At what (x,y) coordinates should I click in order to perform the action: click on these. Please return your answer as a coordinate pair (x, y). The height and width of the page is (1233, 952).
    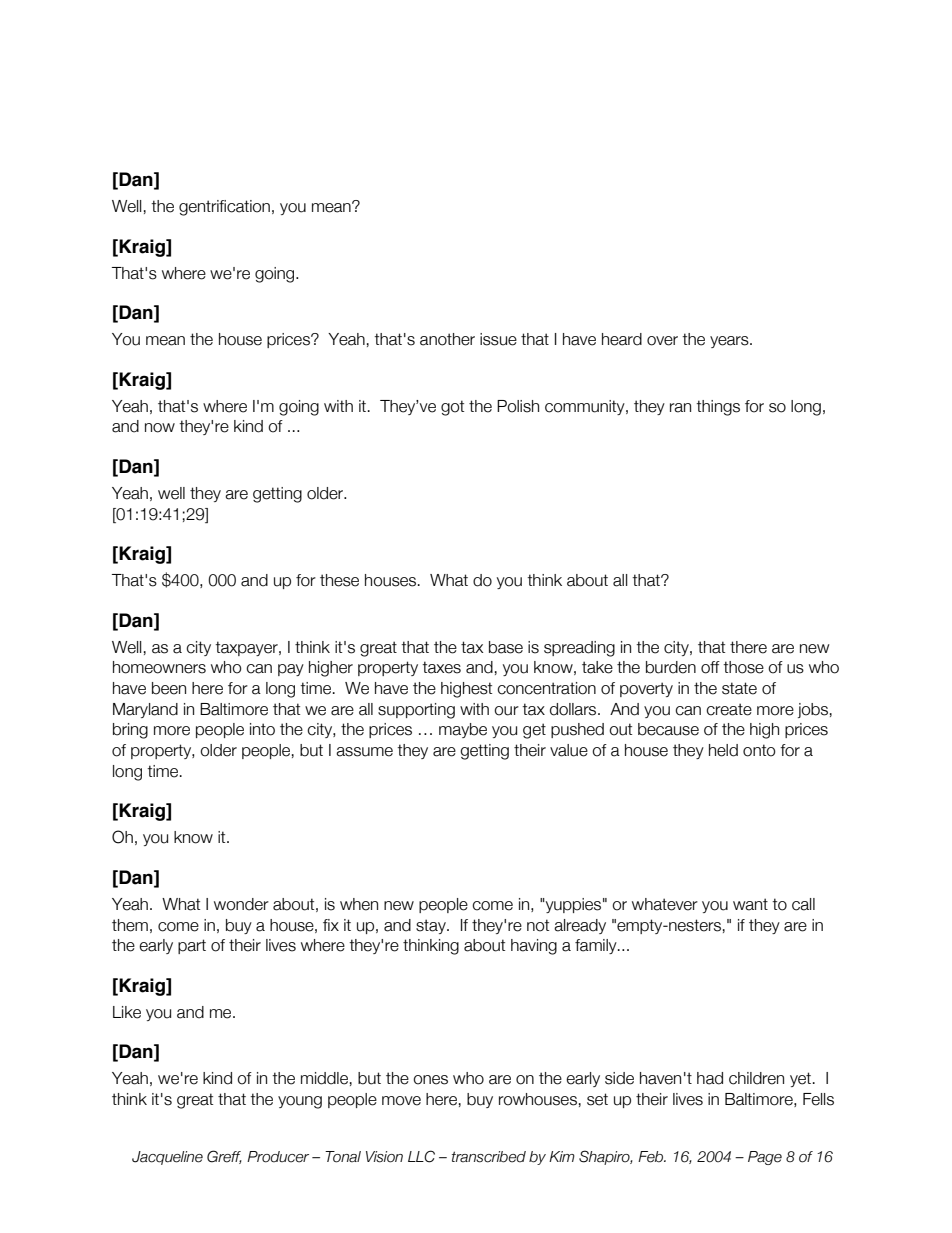
    Looking at the image, I should click on (339, 580).
